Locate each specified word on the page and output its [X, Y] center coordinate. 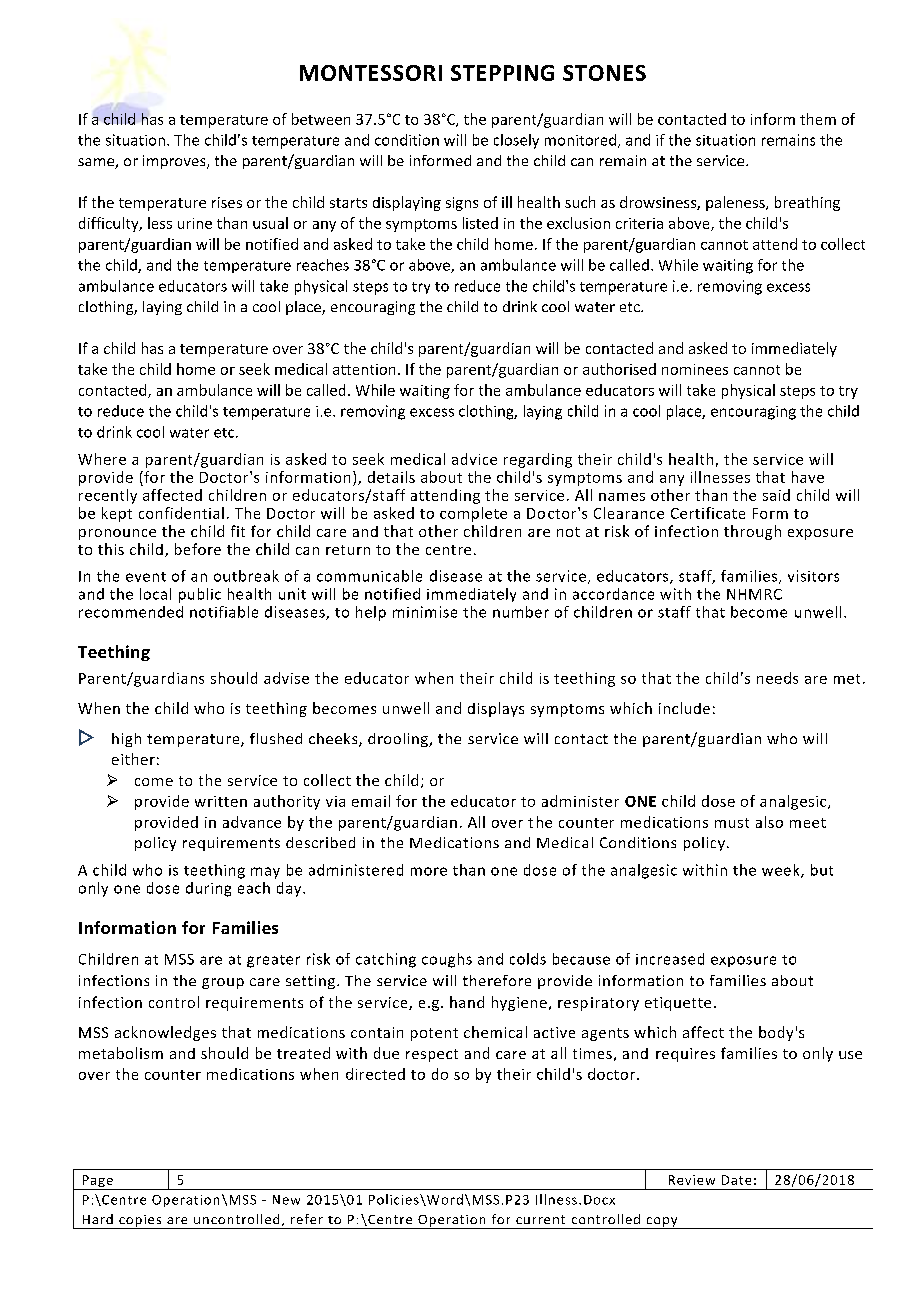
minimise [425, 612]
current [540, 1219]
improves [175, 162]
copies [140, 1222]
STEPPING [502, 73]
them [818, 119]
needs [777, 678]
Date [736, 1180]
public [200, 595]
